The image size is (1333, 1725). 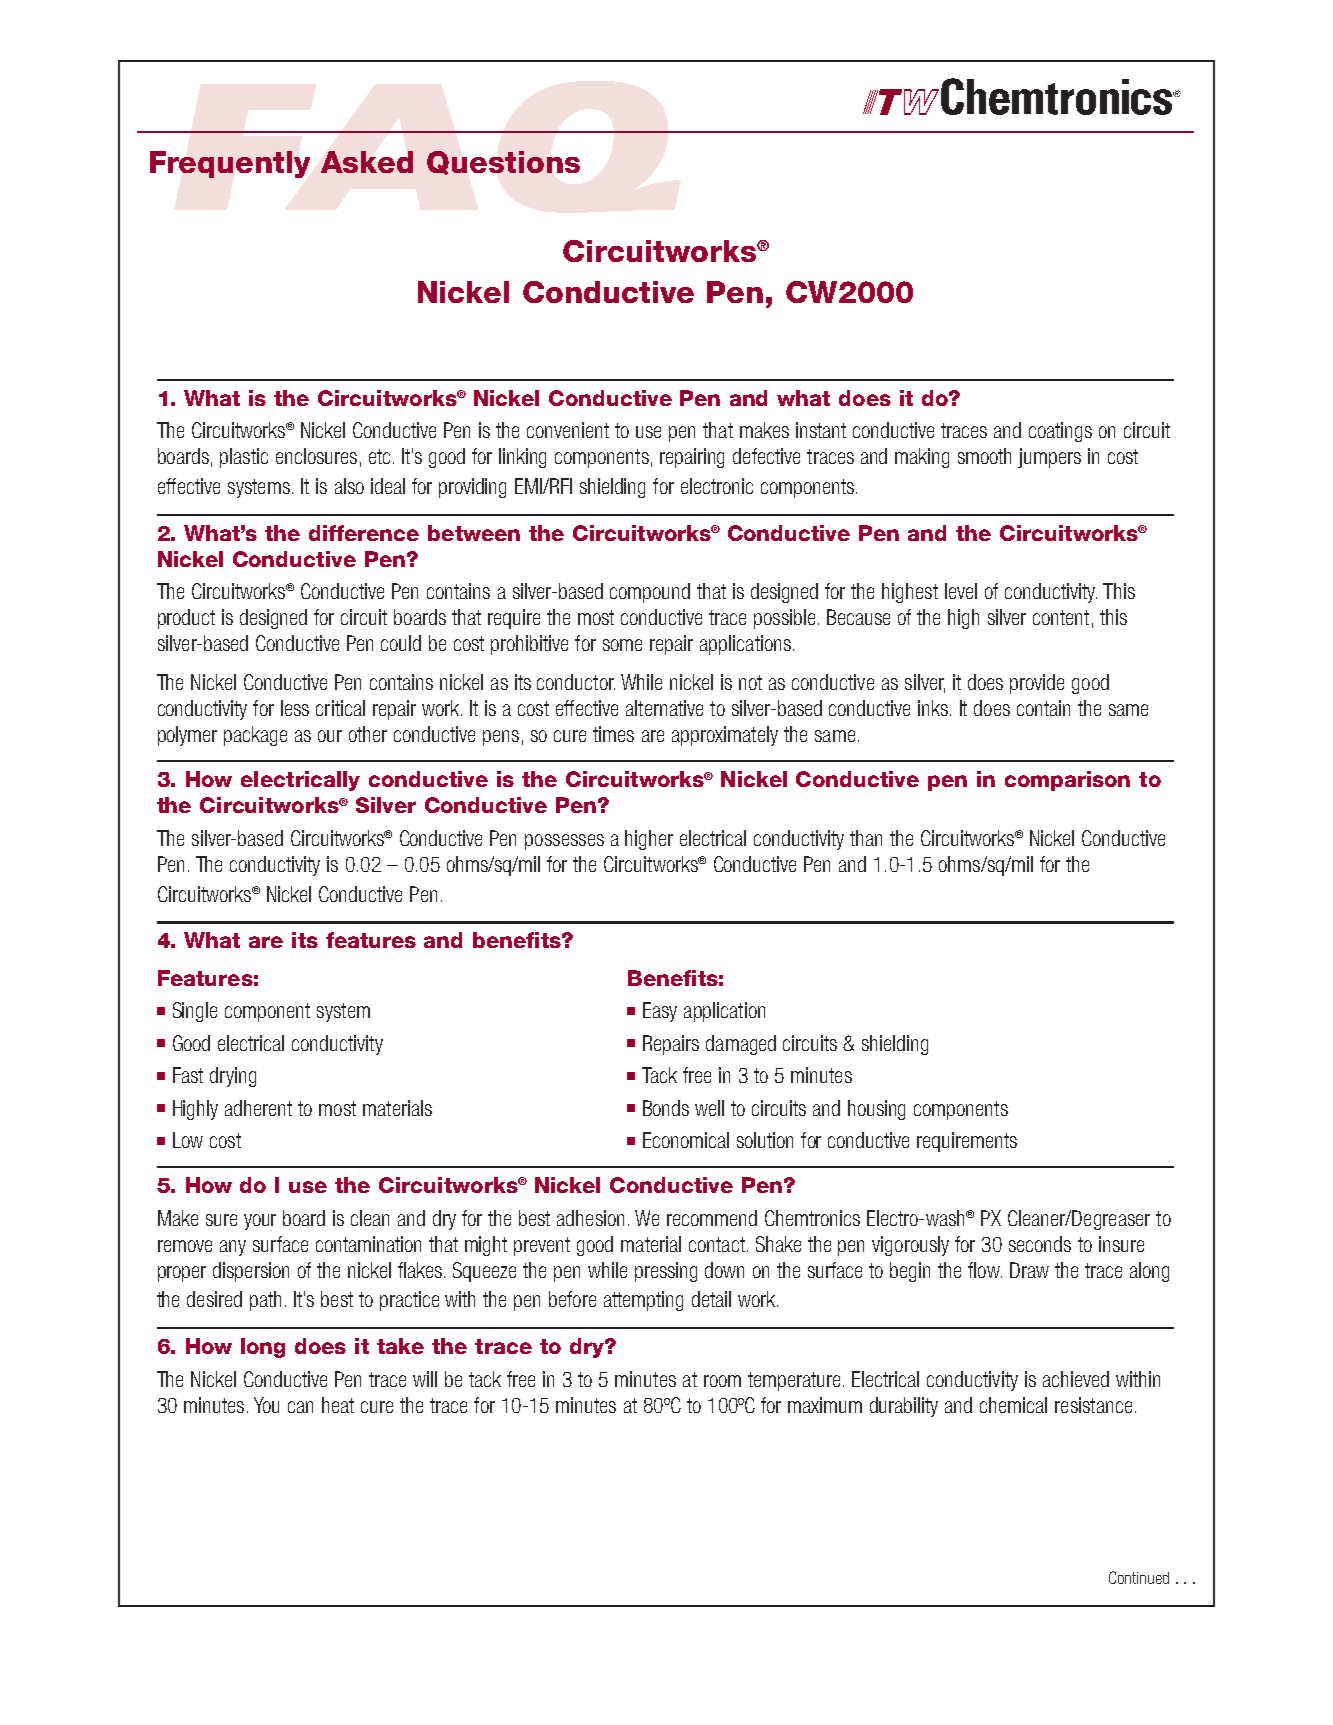 What do you see at coordinates (230, 164) in the image?
I see `Frequently` at bounding box center [230, 164].
